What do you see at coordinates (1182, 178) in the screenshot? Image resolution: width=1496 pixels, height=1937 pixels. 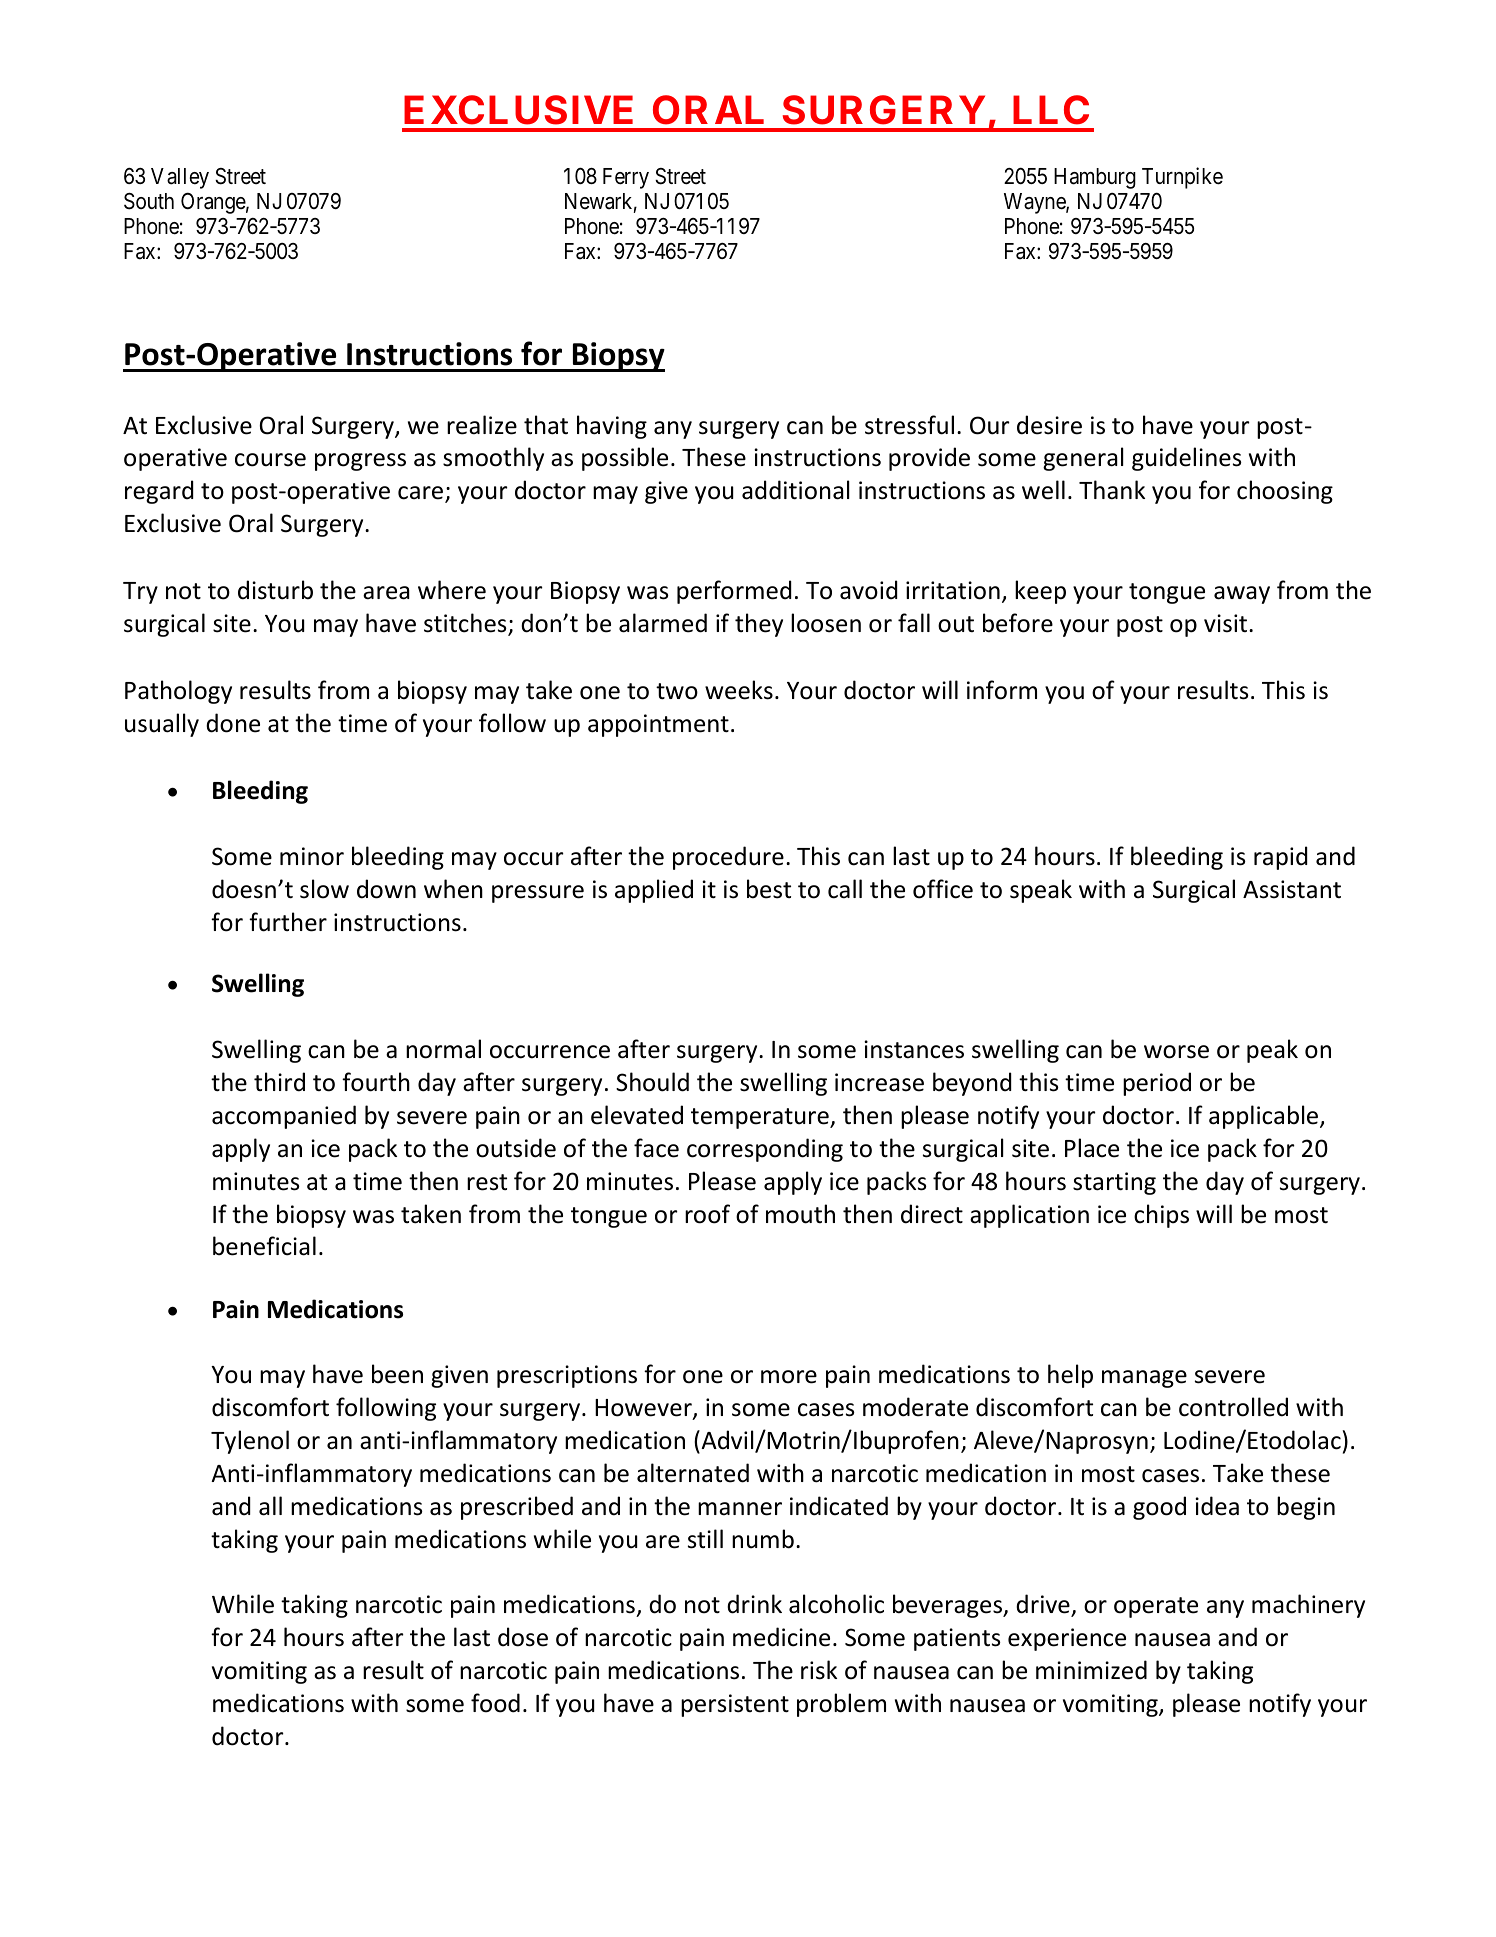 I see `Turnpike` at bounding box center [1182, 178].
